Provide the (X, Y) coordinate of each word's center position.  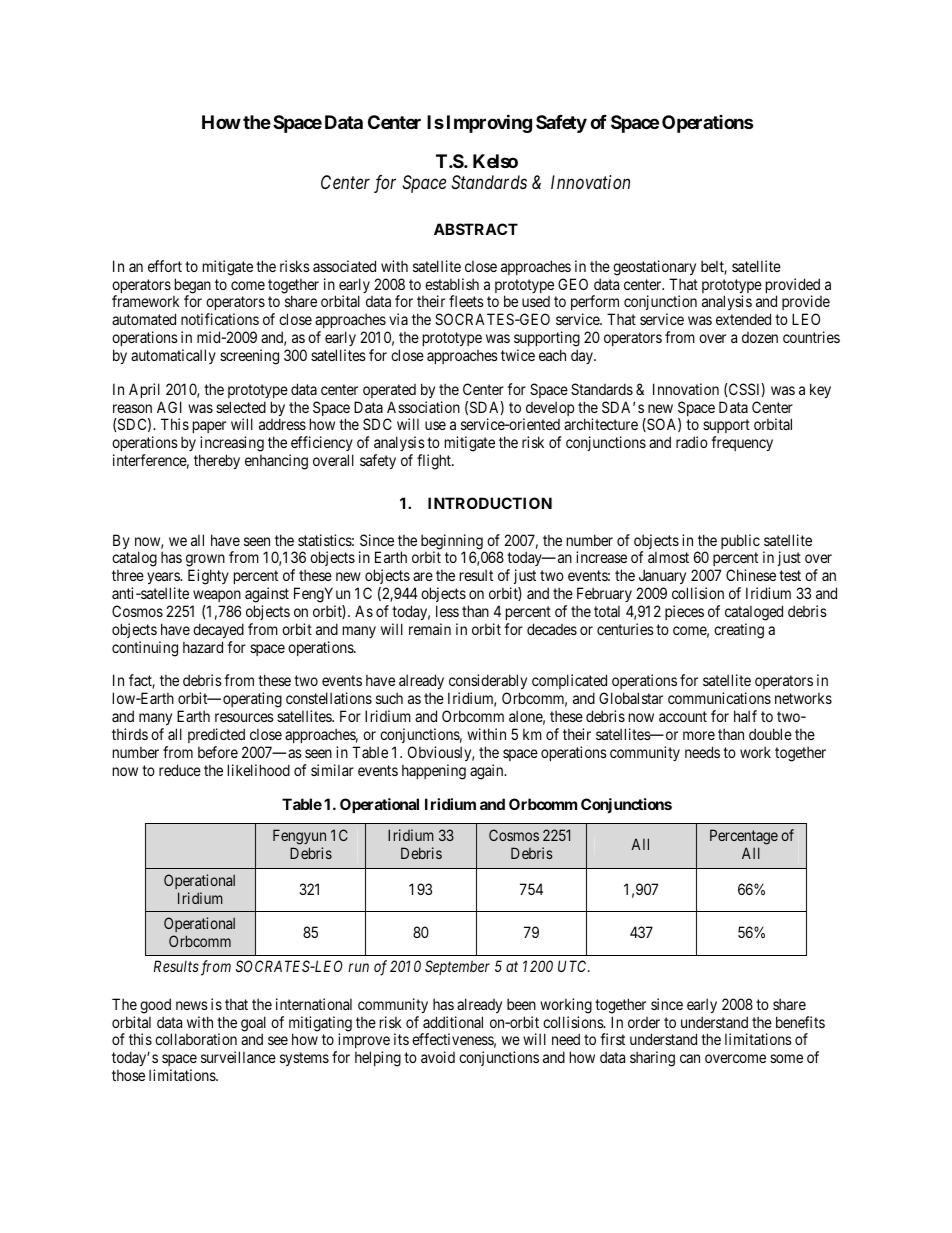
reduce (180, 770)
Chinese (751, 575)
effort (165, 266)
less (447, 611)
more (699, 735)
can (690, 1058)
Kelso (495, 161)
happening (434, 772)
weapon (216, 598)
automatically (173, 356)
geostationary (654, 268)
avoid (438, 1057)
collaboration (196, 1039)
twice (518, 355)
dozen (760, 337)
